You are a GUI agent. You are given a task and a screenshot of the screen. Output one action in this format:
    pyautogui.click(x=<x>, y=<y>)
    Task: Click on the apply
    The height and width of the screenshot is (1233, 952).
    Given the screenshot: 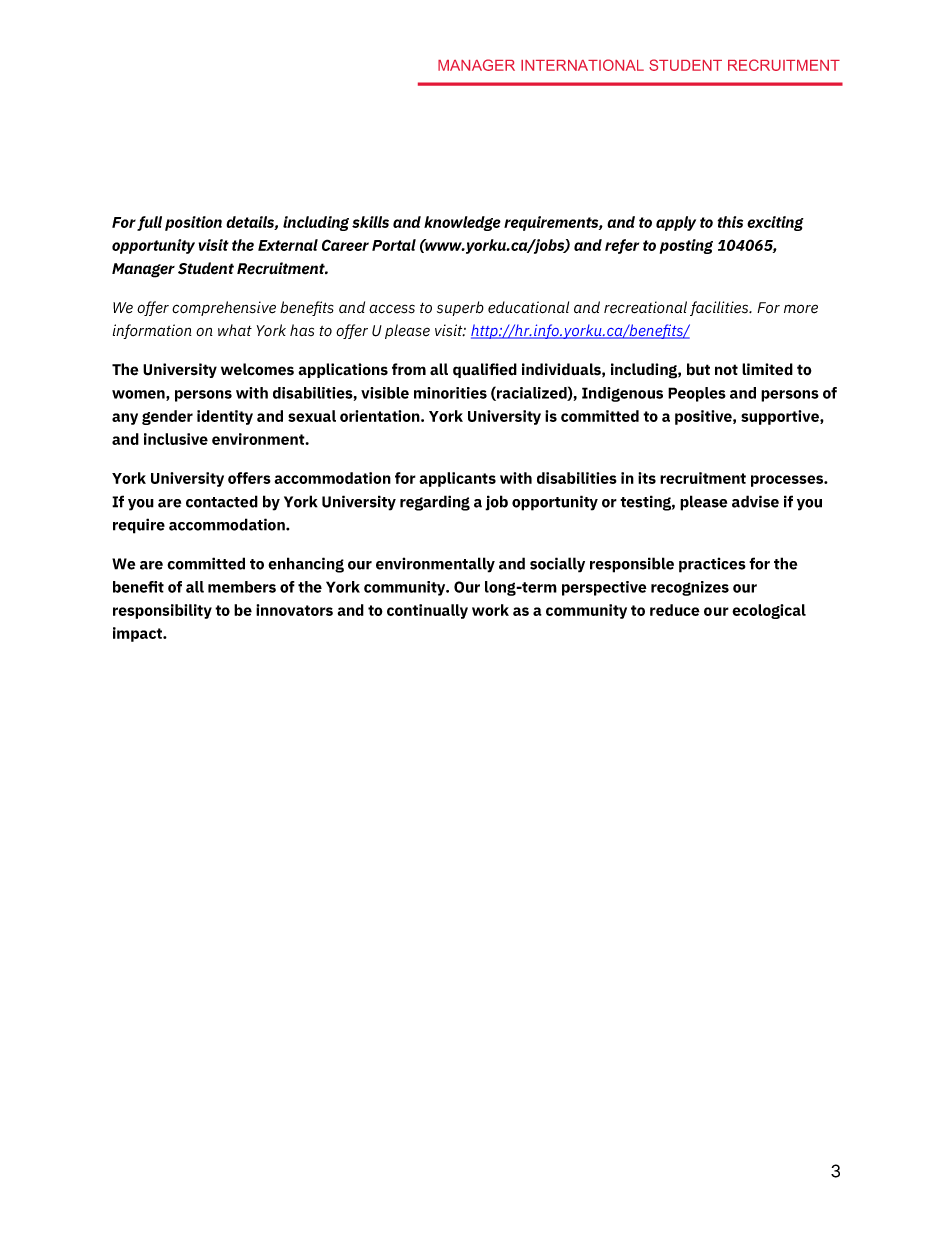 What is the action you would take?
    pyautogui.click(x=676, y=223)
